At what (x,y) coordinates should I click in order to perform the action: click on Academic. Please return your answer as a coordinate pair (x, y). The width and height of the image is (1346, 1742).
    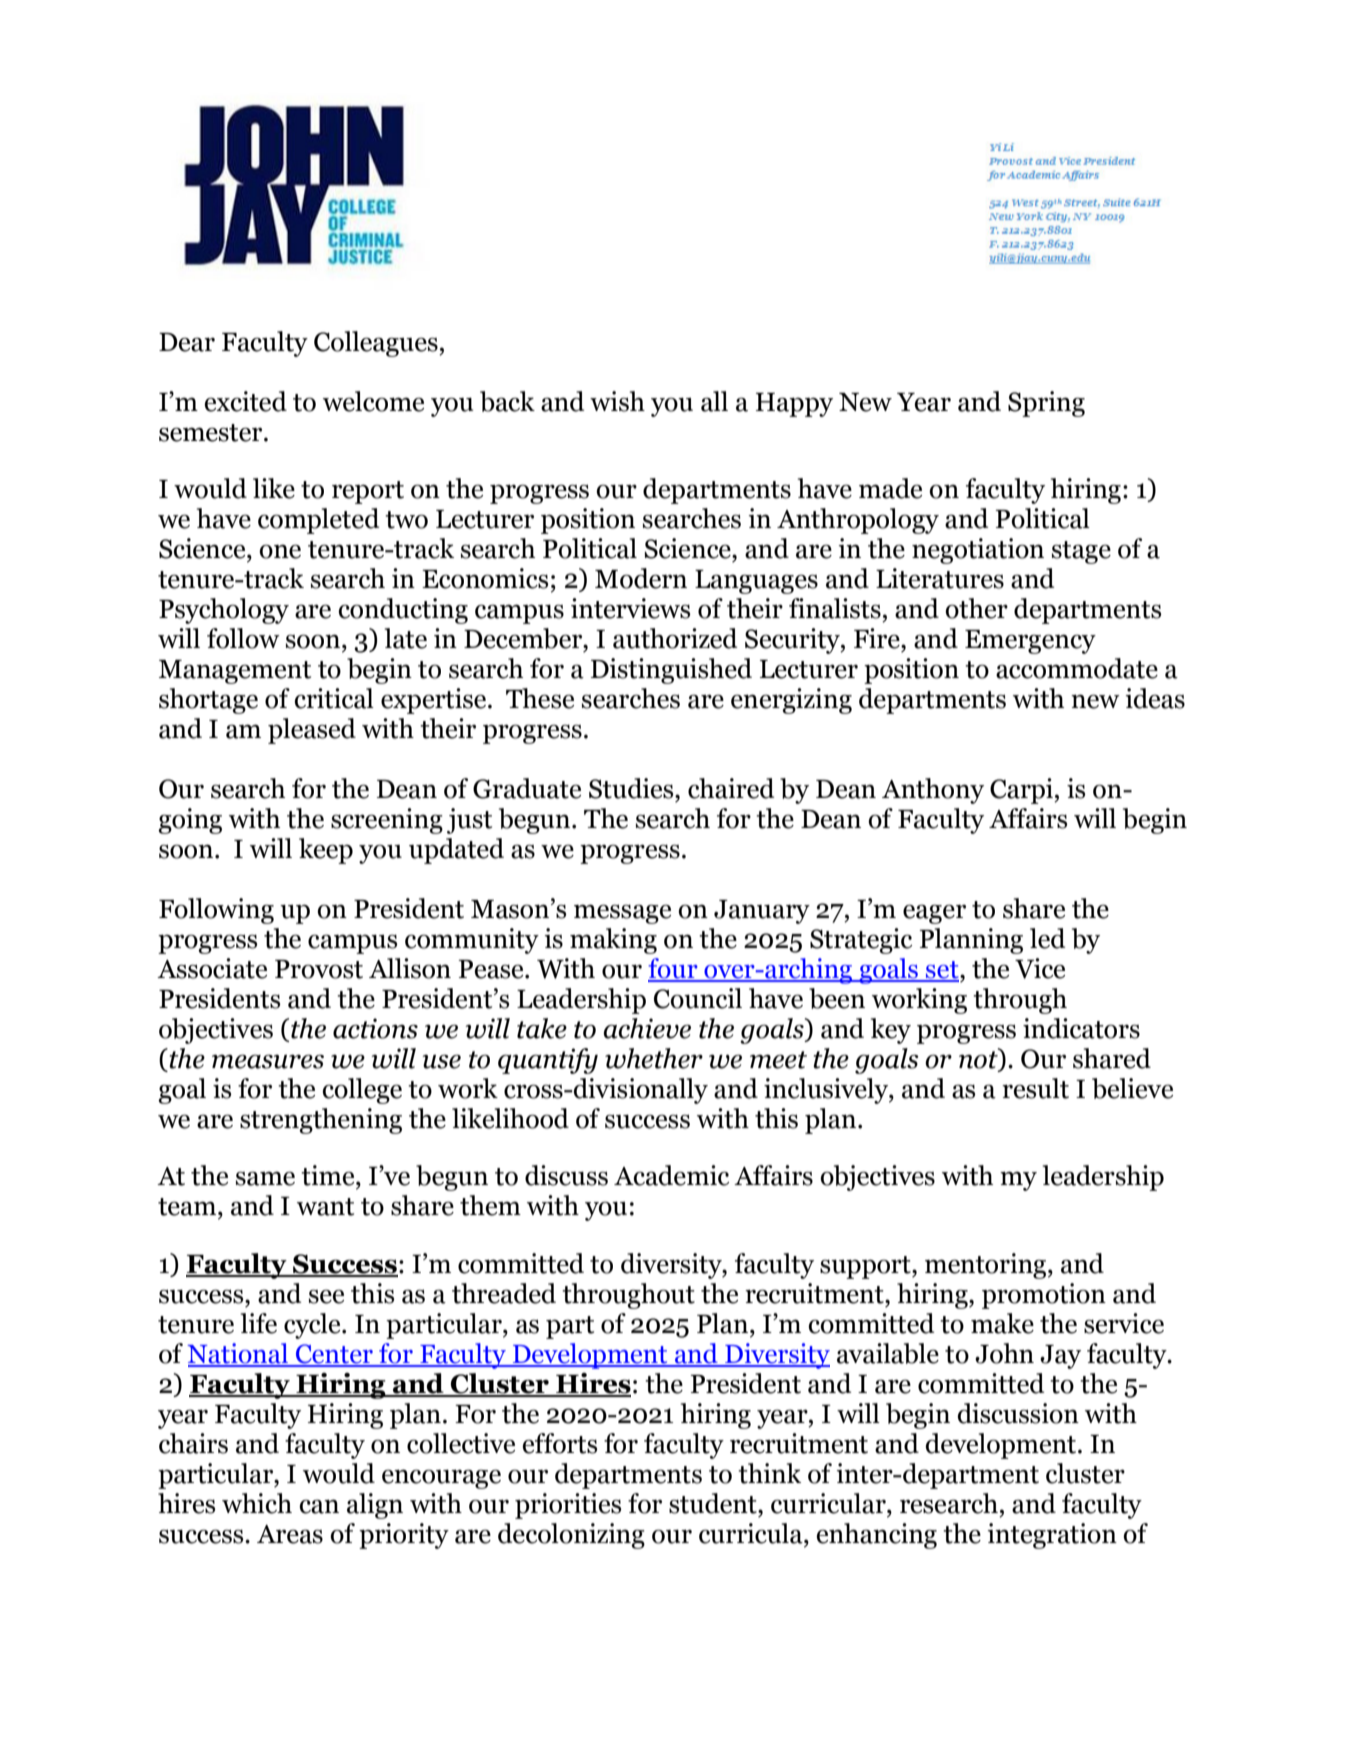
    Looking at the image, I should click on (671, 1175).
